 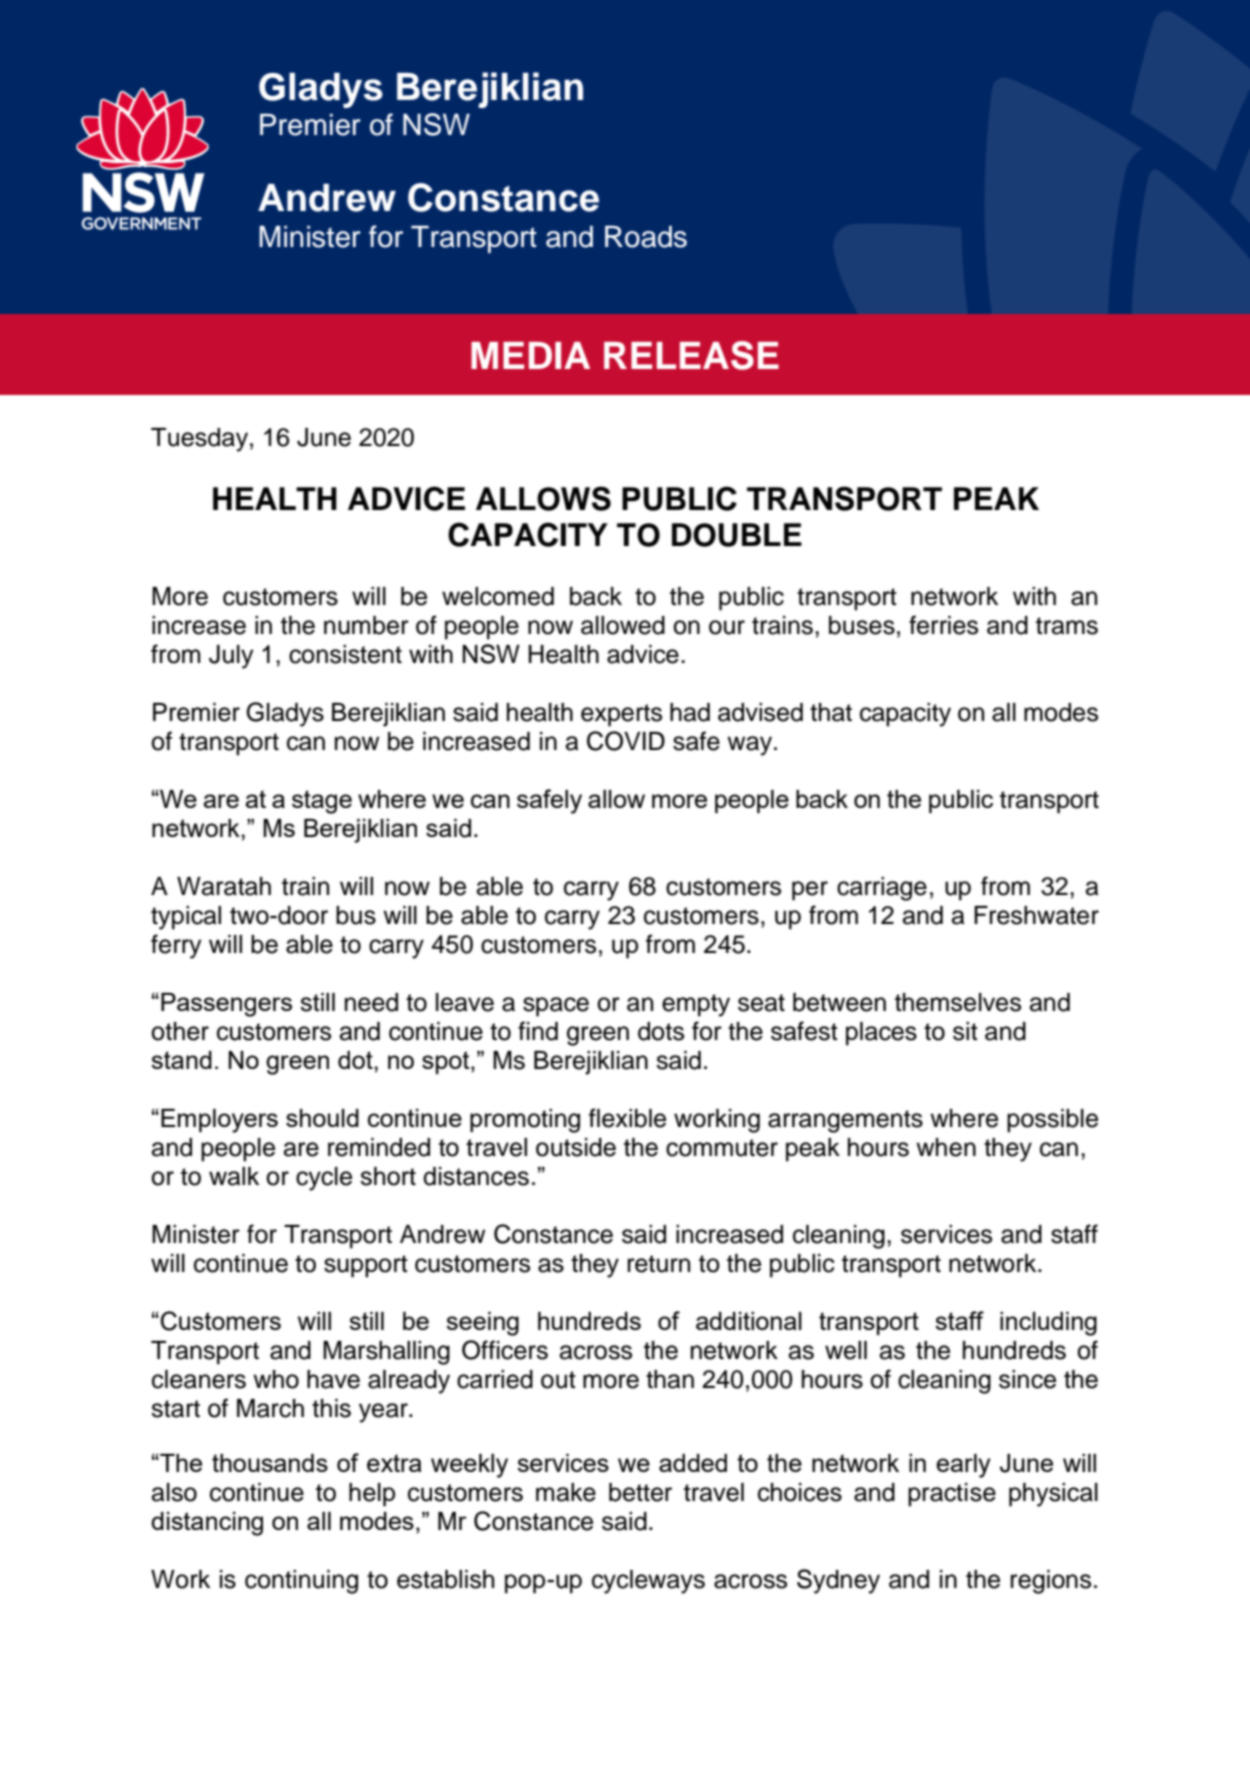 What do you see at coordinates (199, 440) in the image?
I see `Tuesday` at bounding box center [199, 440].
